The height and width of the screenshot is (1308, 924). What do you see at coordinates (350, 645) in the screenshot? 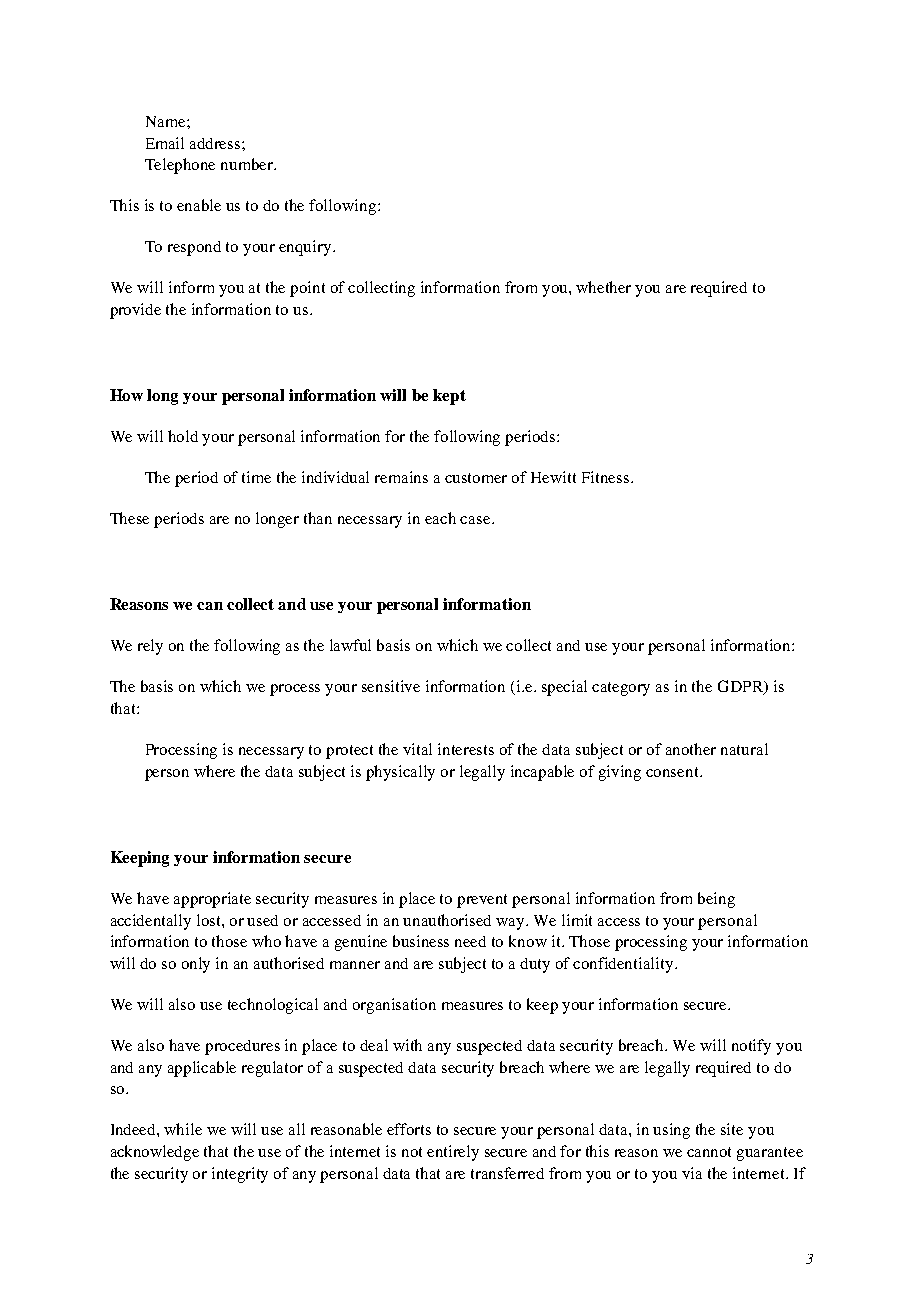
I see `lawful` at bounding box center [350, 645].
